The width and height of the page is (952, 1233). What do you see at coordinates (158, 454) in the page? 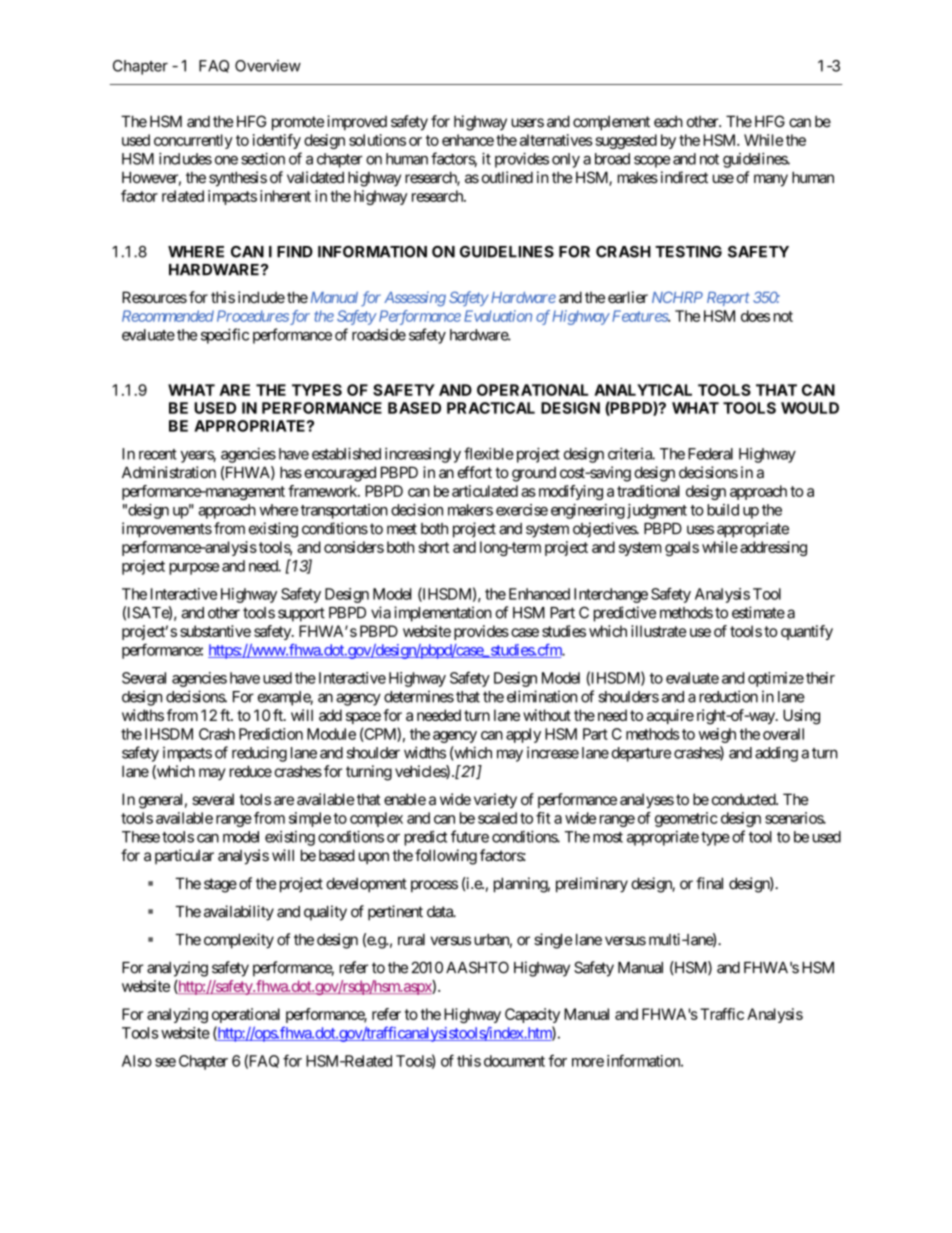
I see `recent` at bounding box center [158, 454].
